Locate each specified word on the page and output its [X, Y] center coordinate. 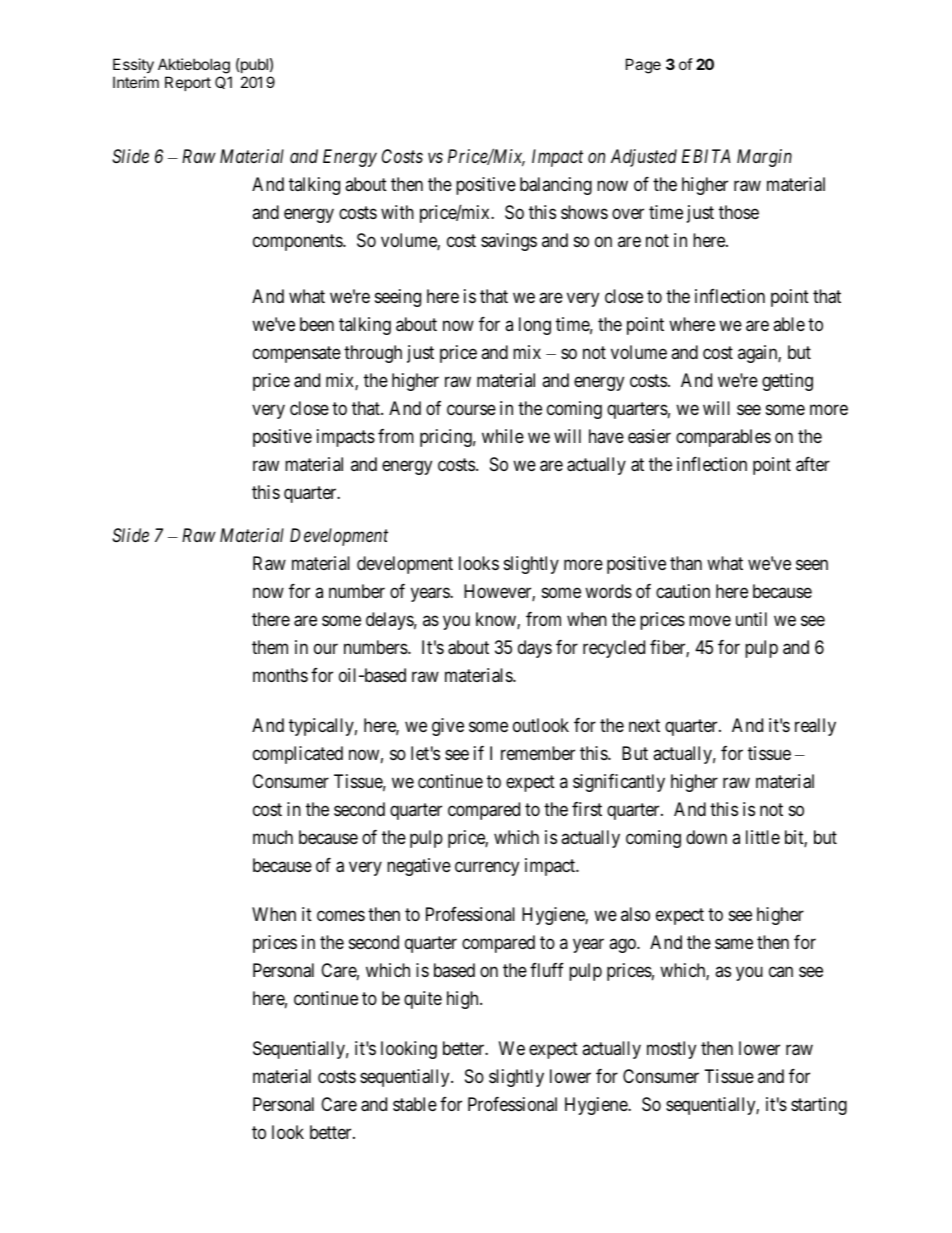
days [535, 649]
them [270, 647]
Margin [764, 158]
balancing [556, 186]
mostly [671, 1050]
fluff [547, 970]
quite [423, 1000]
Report [188, 83]
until [751, 619]
